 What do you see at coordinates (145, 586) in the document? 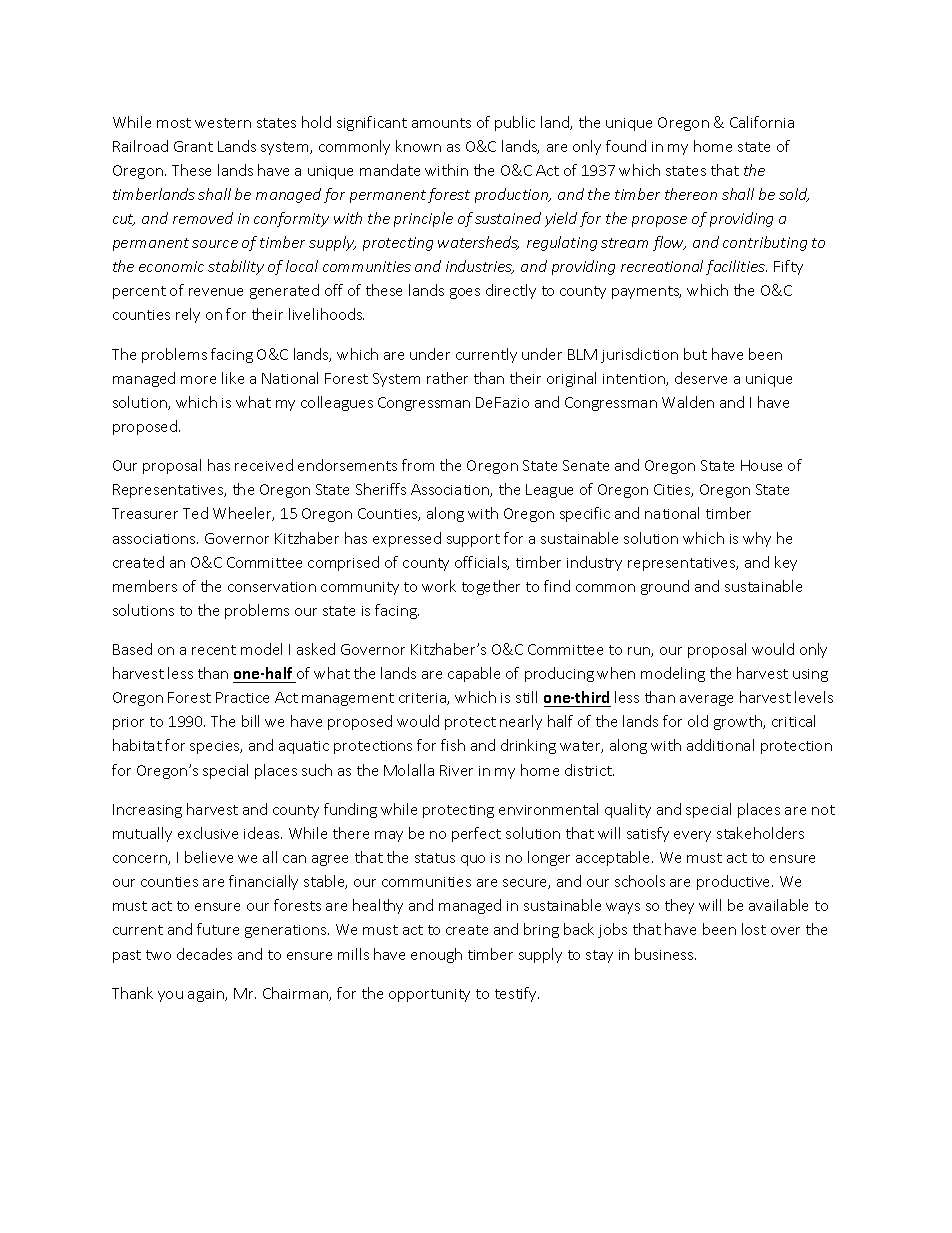
I see `members` at bounding box center [145, 586].
